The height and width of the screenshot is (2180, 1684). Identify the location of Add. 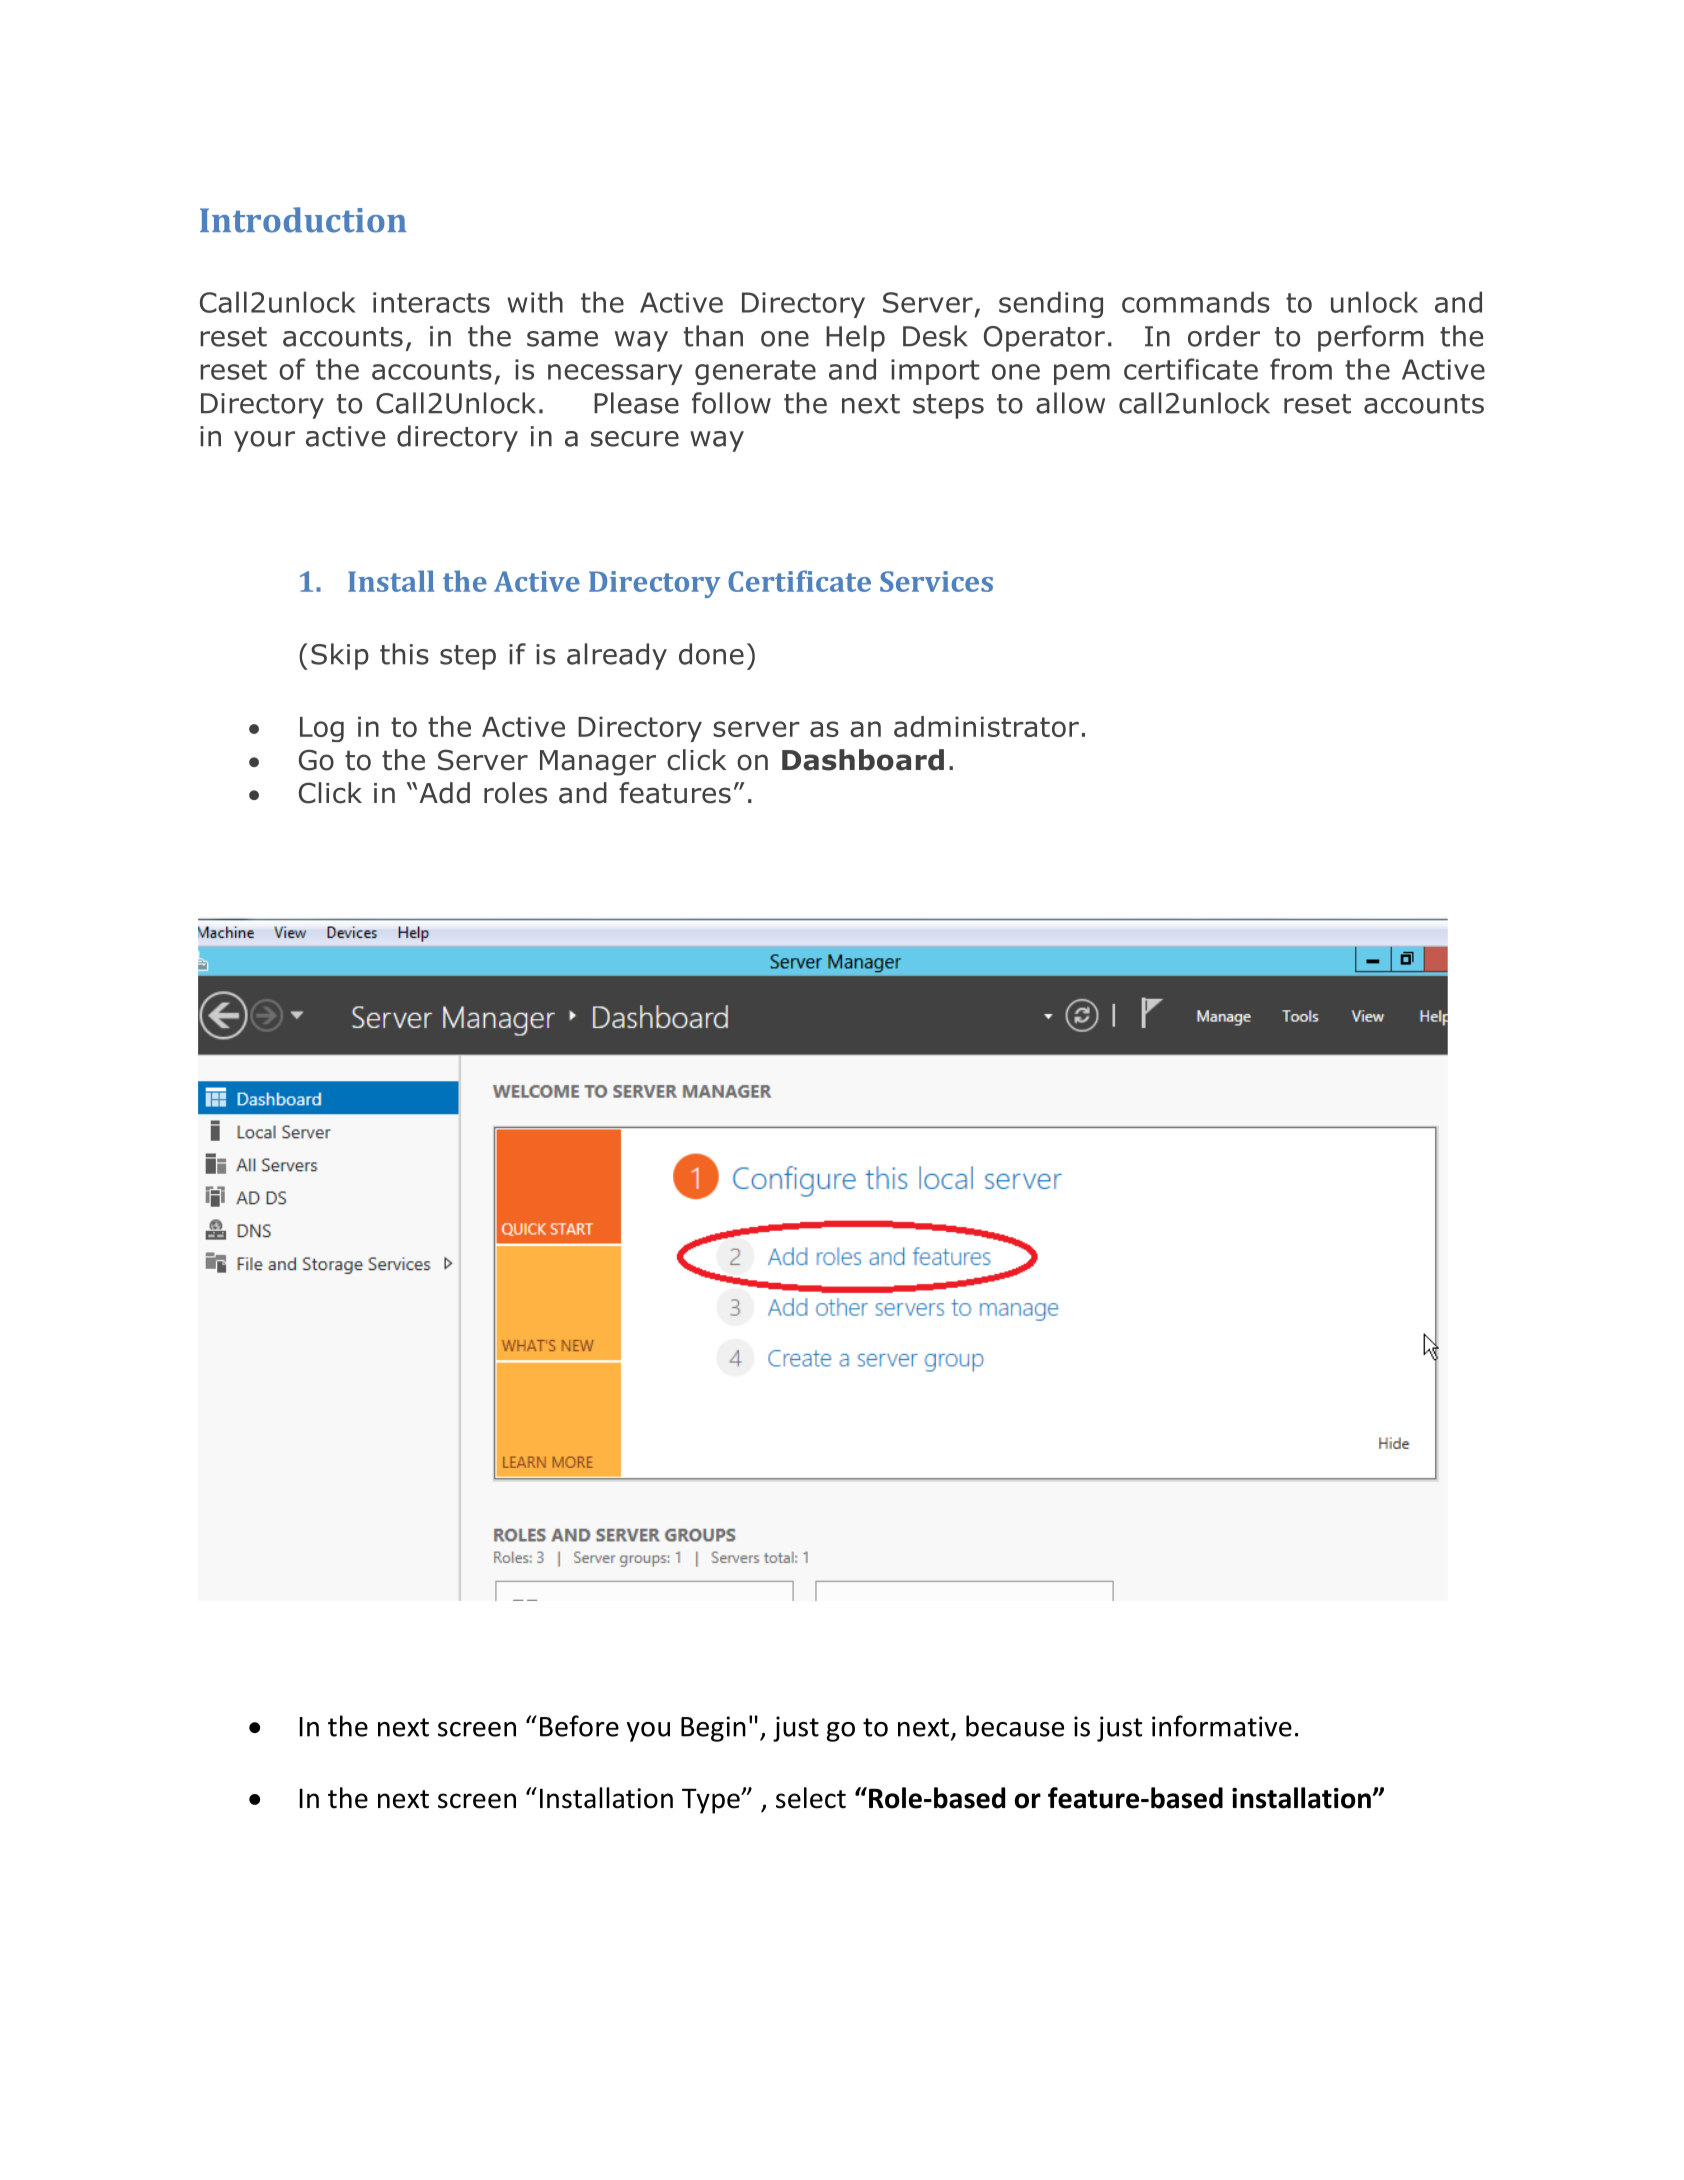
(445, 793).
